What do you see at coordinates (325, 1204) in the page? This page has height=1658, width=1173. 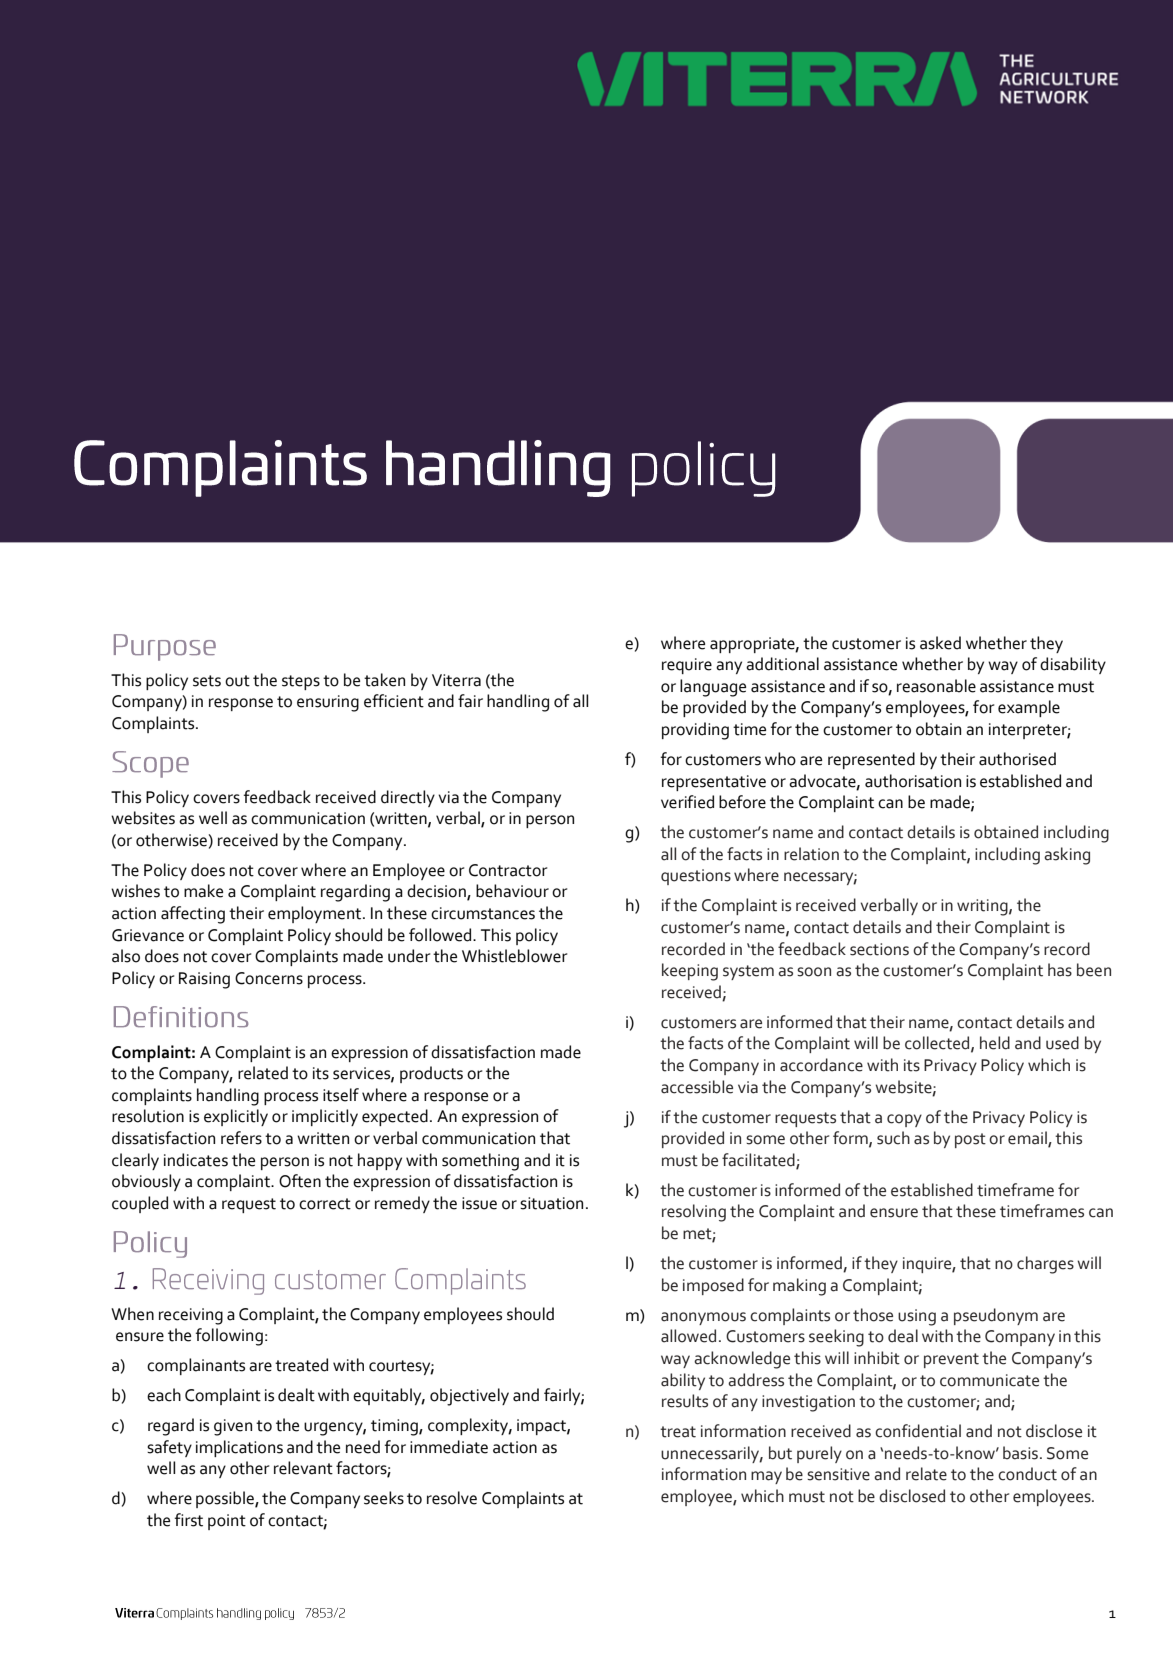 I see `correct` at bounding box center [325, 1204].
